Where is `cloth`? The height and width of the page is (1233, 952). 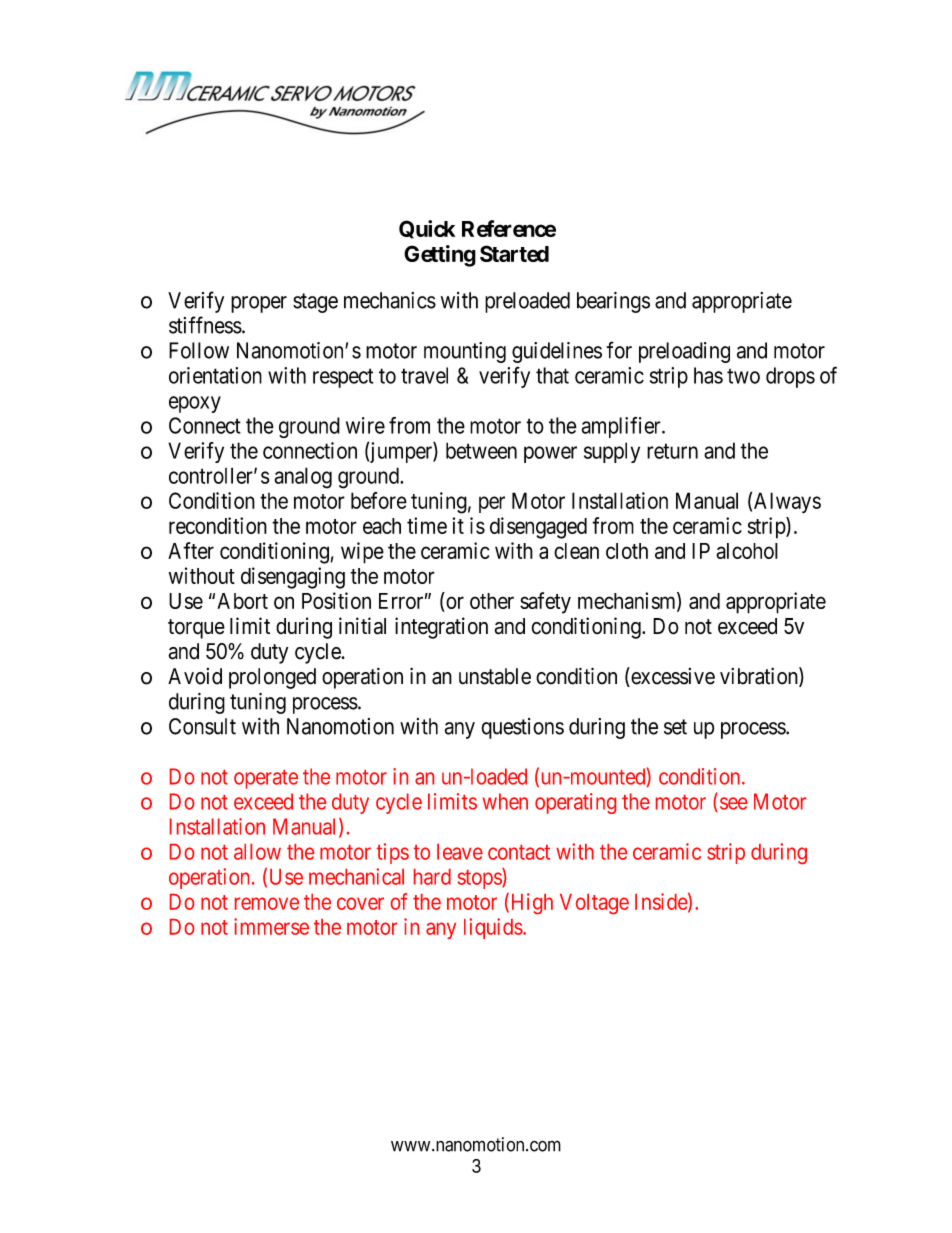 cloth is located at coordinates (627, 551).
